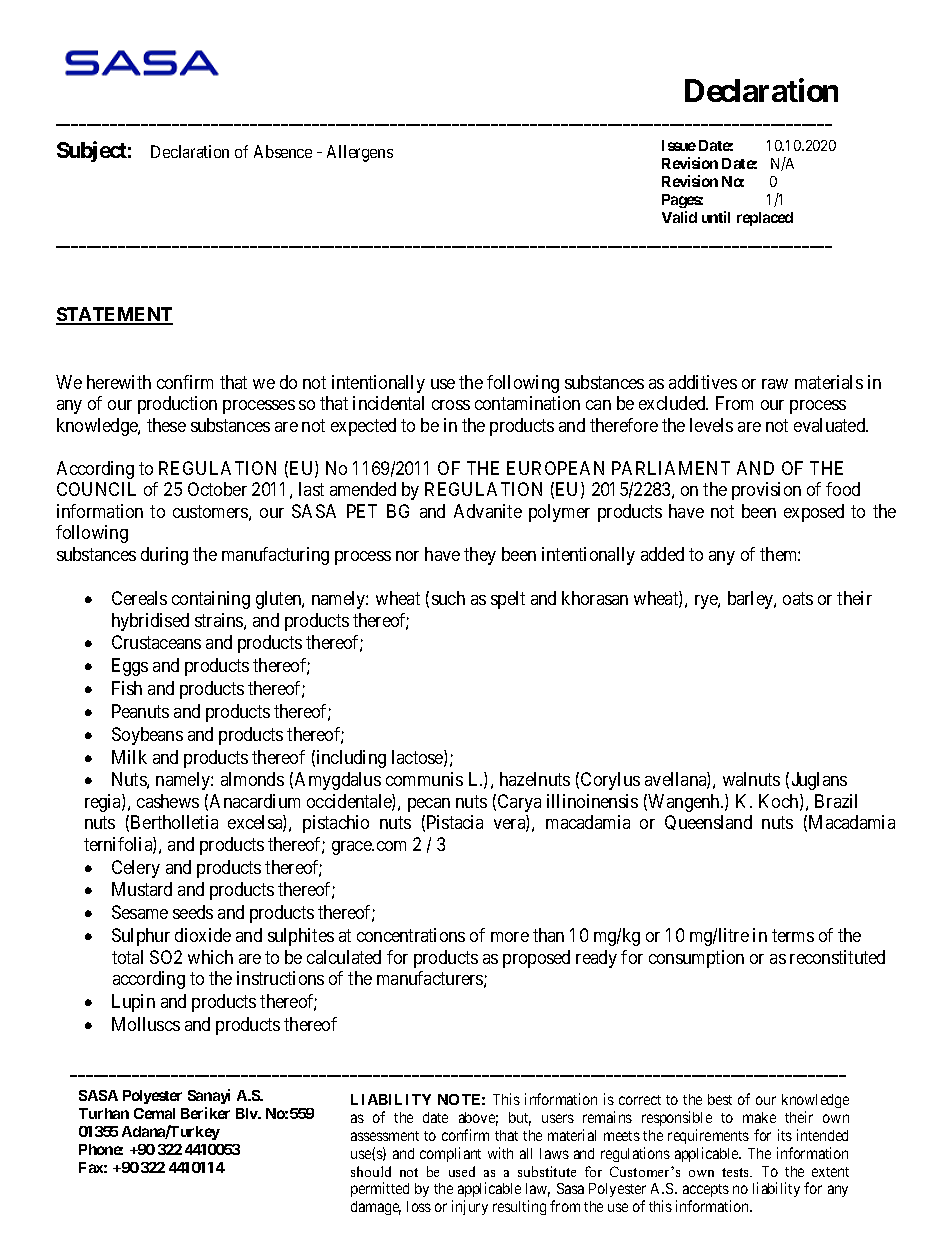 The image size is (952, 1233). What do you see at coordinates (836, 801) in the screenshot?
I see `Brazil` at bounding box center [836, 801].
